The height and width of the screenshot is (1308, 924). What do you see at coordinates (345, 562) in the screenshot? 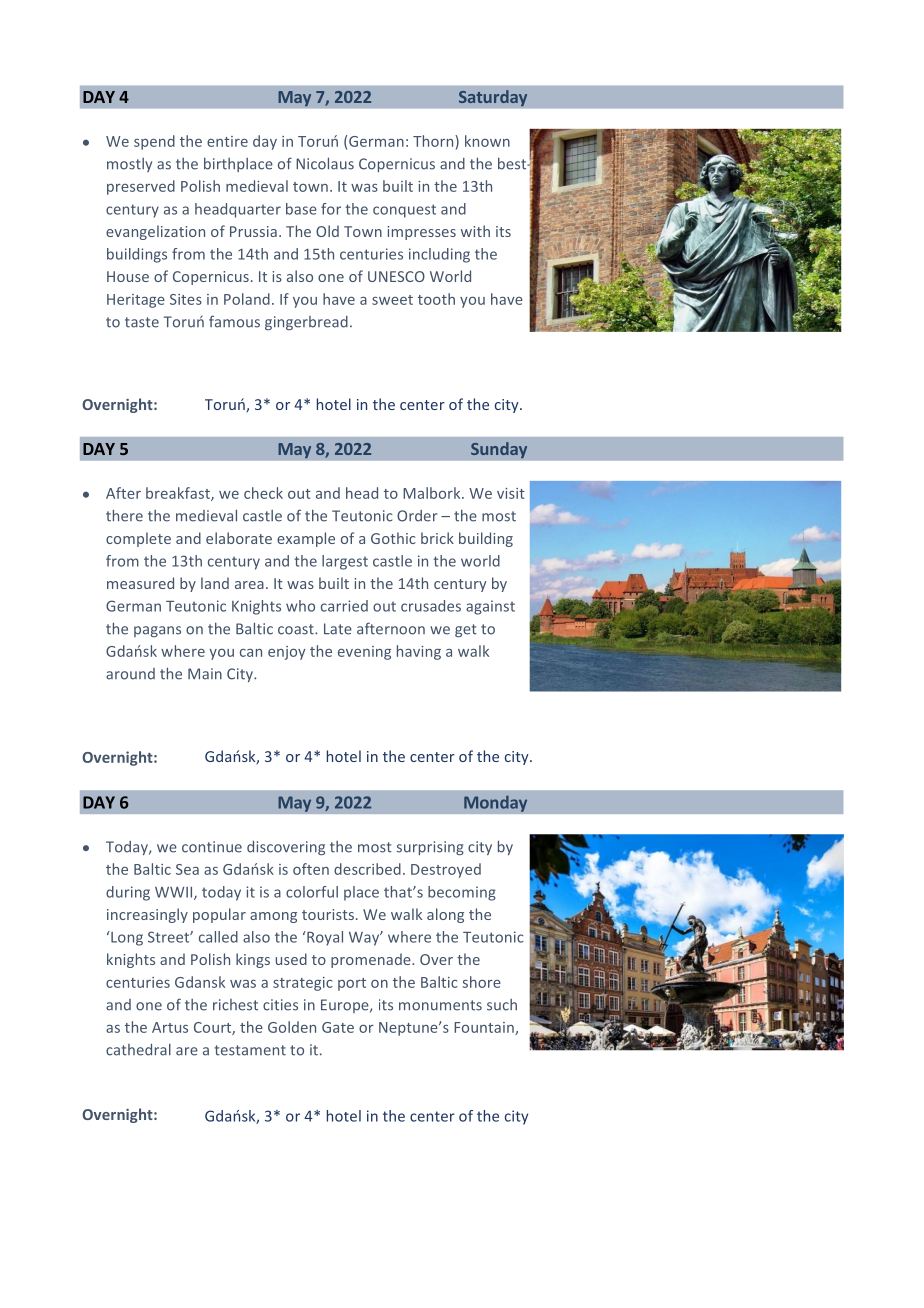
I see `largest` at bounding box center [345, 562].
